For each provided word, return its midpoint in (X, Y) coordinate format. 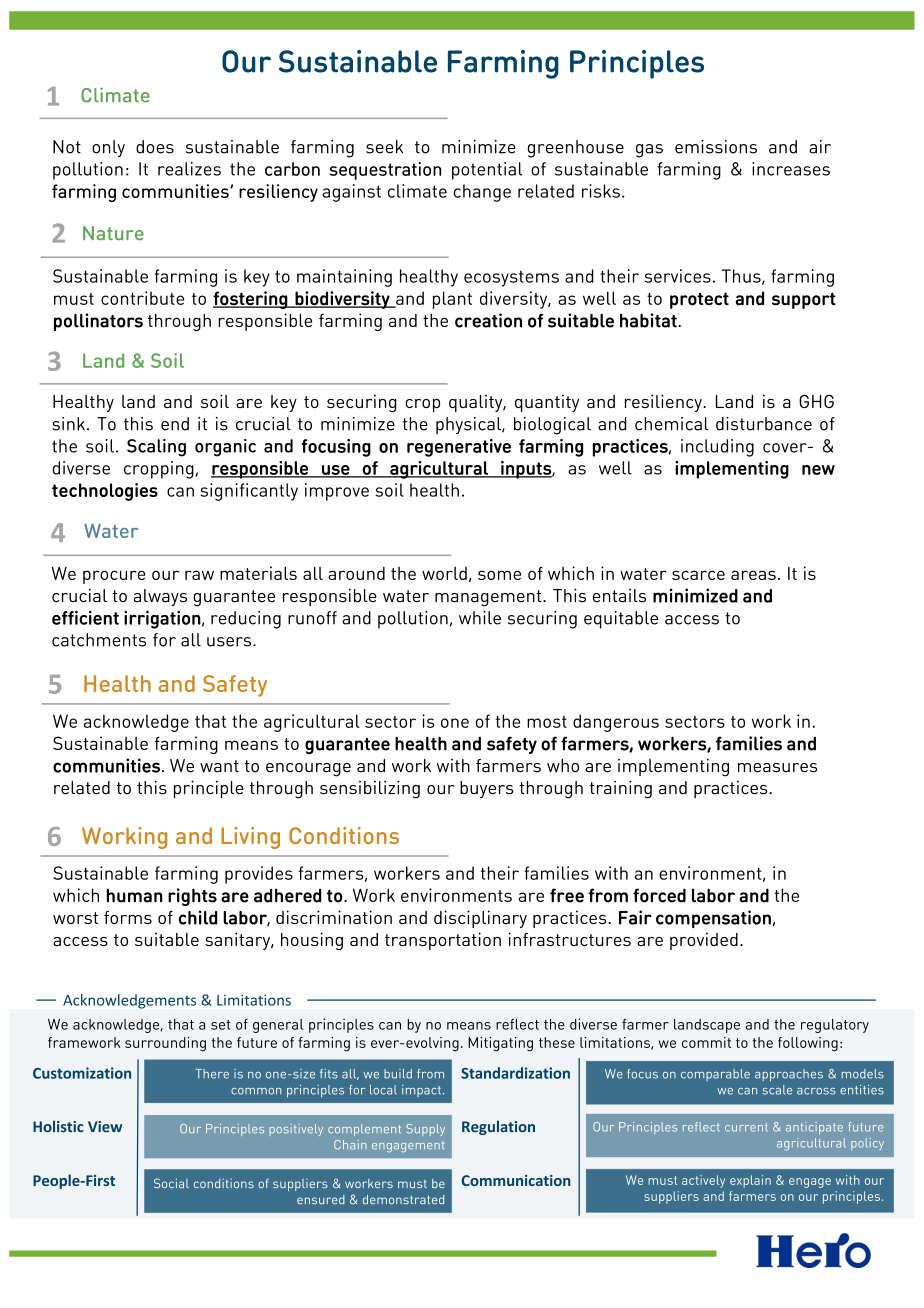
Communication (515, 1180)
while (480, 618)
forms (128, 917)
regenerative (459, 448)
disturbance (764, 424)
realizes (189, 169)
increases (791, 169)
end (175, 424)
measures (777, 768)
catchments (99, 640)
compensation (713, 919)
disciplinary (480, 919)
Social (171, 1183)
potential (487, 171)
